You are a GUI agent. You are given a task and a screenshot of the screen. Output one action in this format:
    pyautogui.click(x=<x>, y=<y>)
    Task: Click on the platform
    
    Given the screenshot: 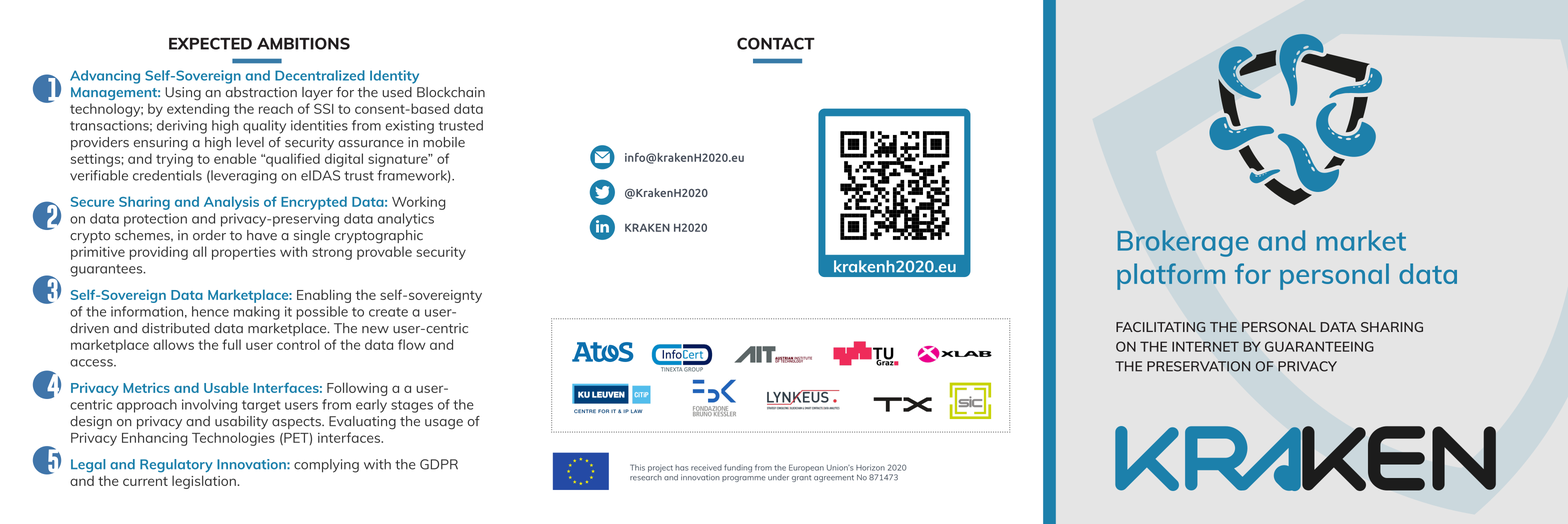 What is the action you would take?
    pyautogui.click(x=1171, y=276)
